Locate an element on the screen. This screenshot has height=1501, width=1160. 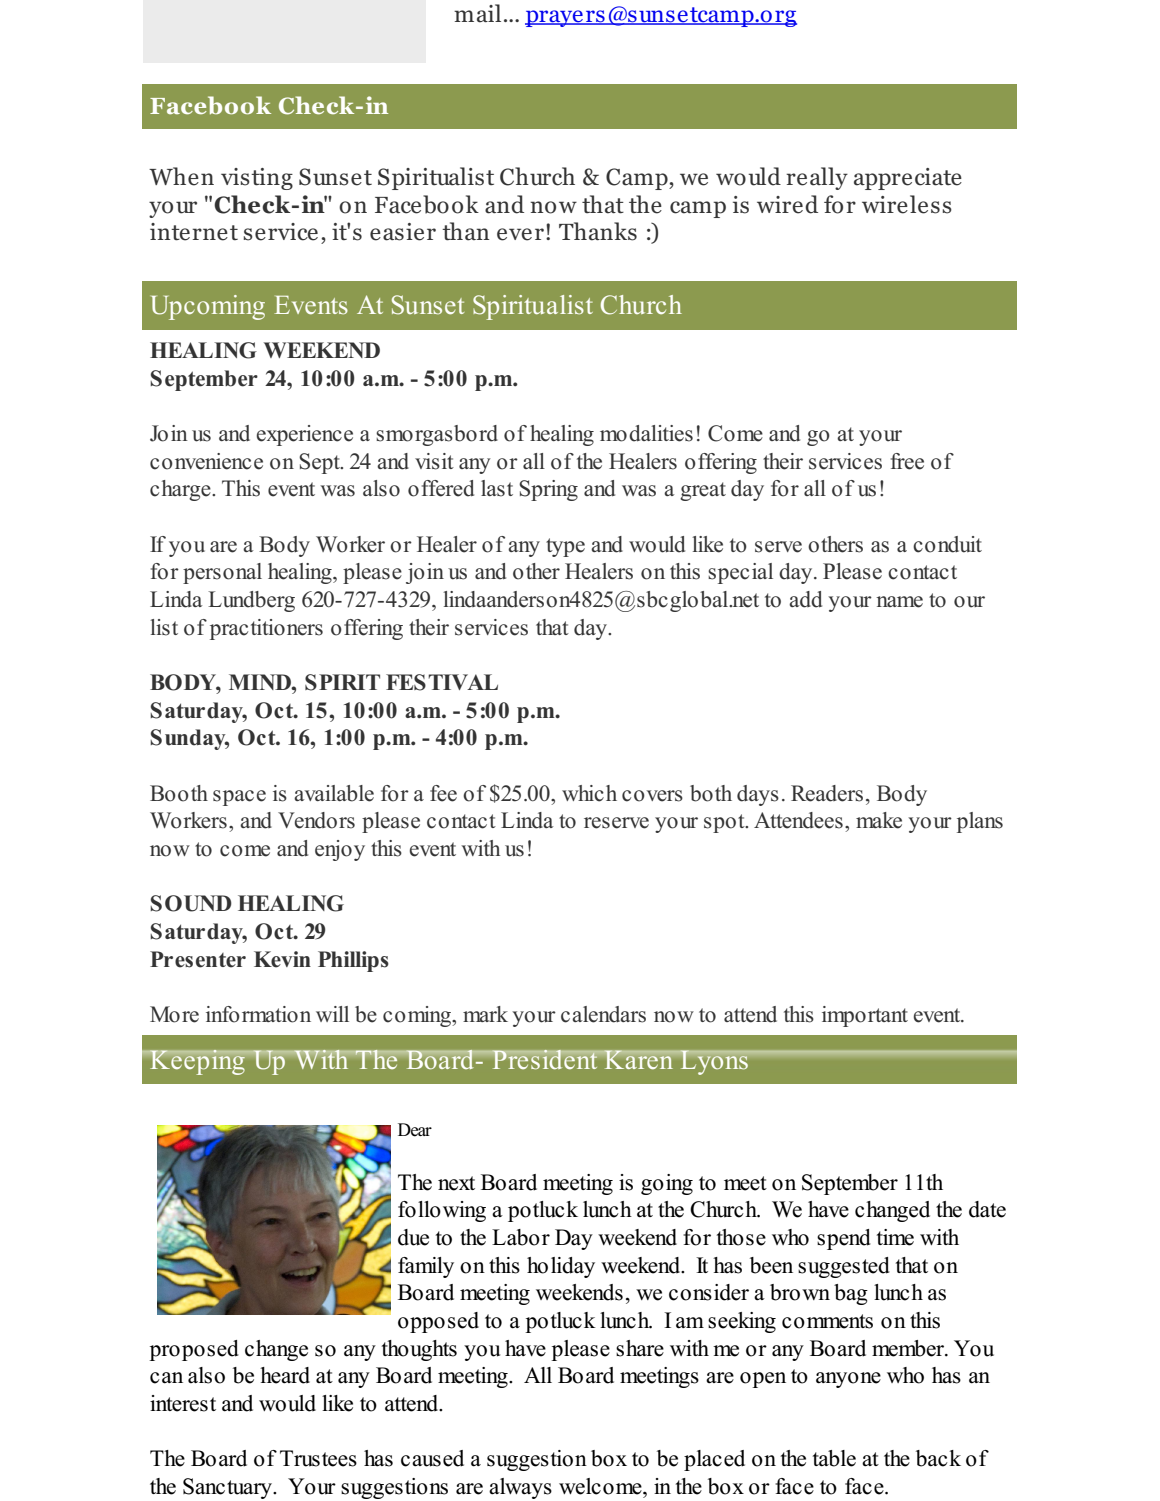
important is located at coordinates (865, 1016).
